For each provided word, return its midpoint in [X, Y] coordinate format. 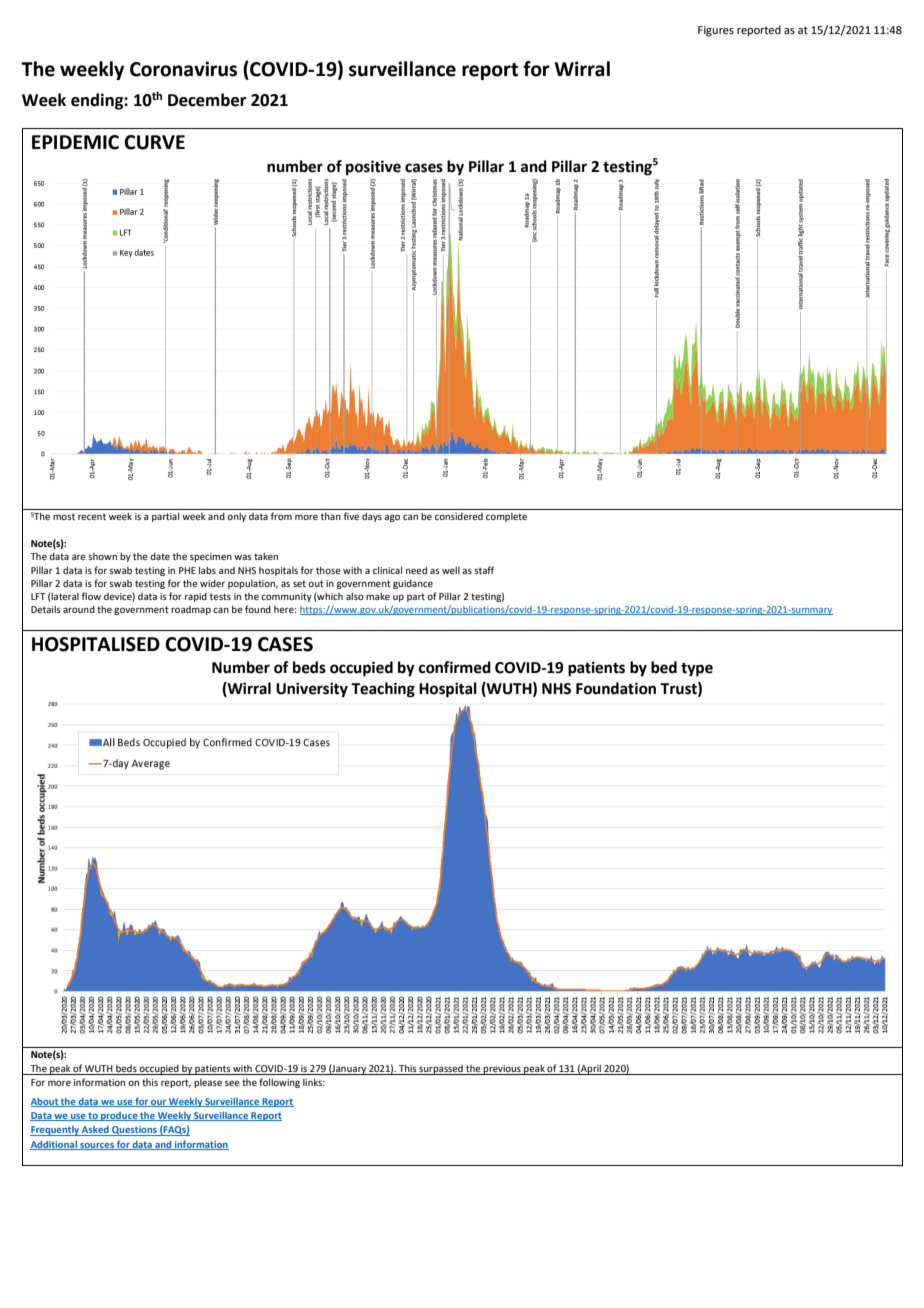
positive [373, 168]
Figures [716, 31]
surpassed [441, 1070]
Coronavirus [183, 69]
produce [119, 1116]
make [378, 596]
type [697, 670]
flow [91, 596]
